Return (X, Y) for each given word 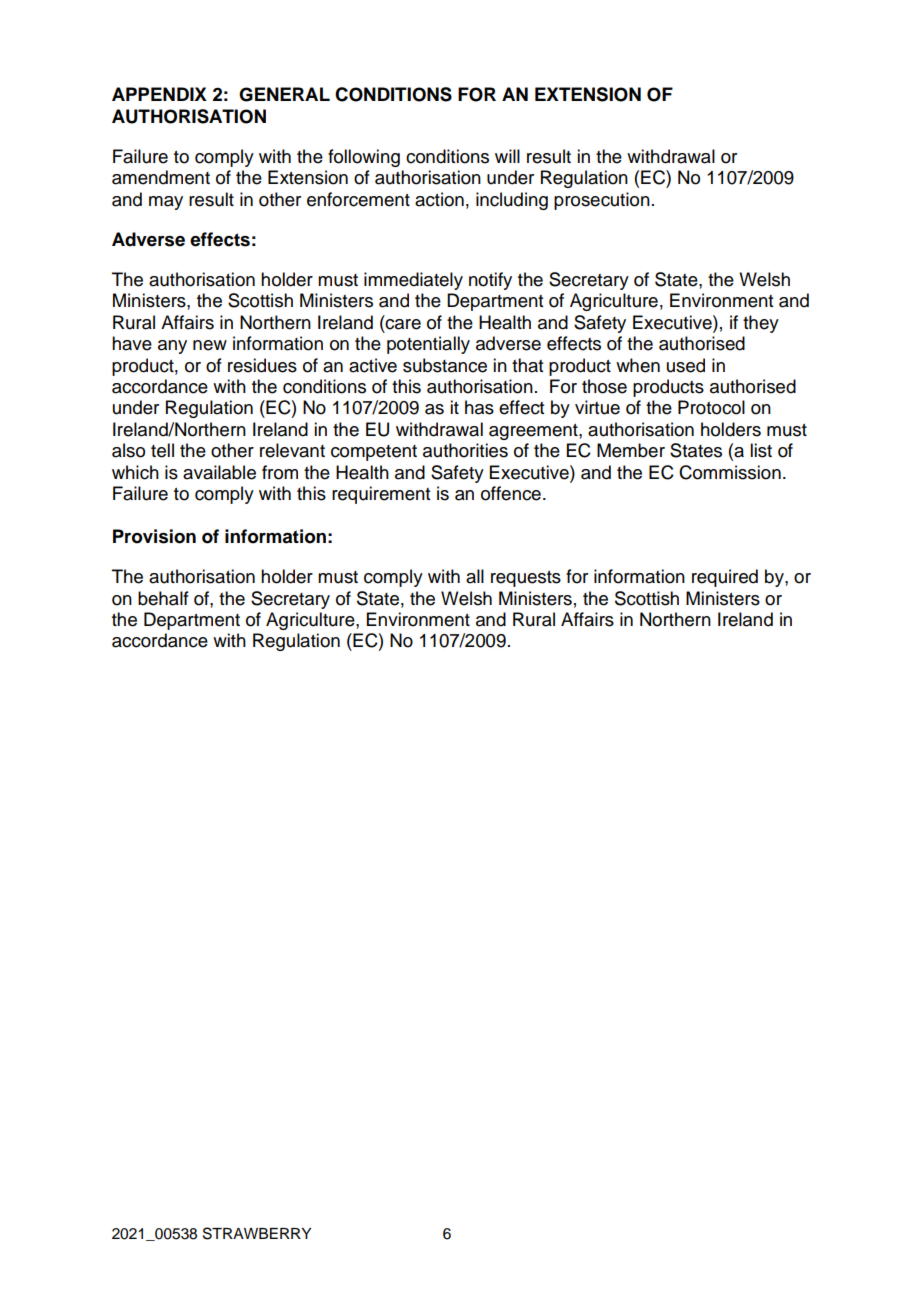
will (507, 156)
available (219, 472)
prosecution (602, 201)
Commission (730, 472)
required (725, 578)
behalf (163, 598)
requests (526, 579)
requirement (381, 495)
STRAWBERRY (257, 1233)
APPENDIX (159, 94)
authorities (465, 450)
